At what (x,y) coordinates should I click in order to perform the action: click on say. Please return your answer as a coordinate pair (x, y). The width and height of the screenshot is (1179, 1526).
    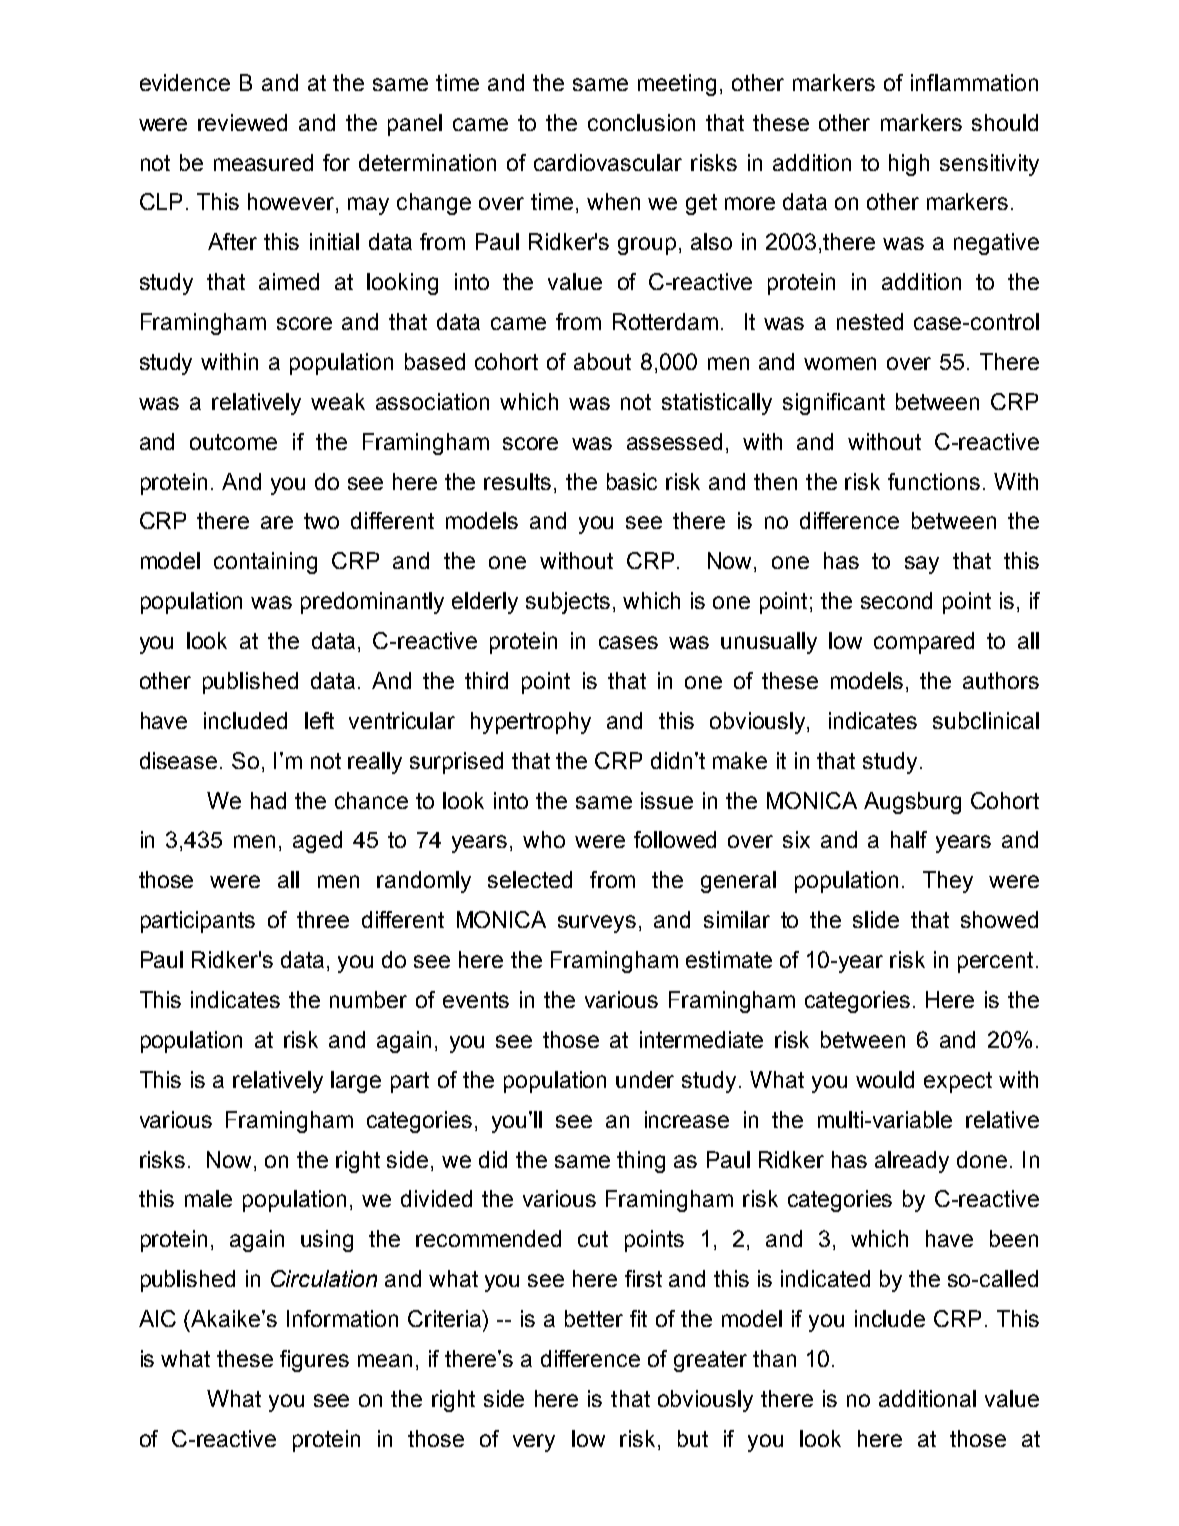
    Looking at the image, I should click on (922, 565).
